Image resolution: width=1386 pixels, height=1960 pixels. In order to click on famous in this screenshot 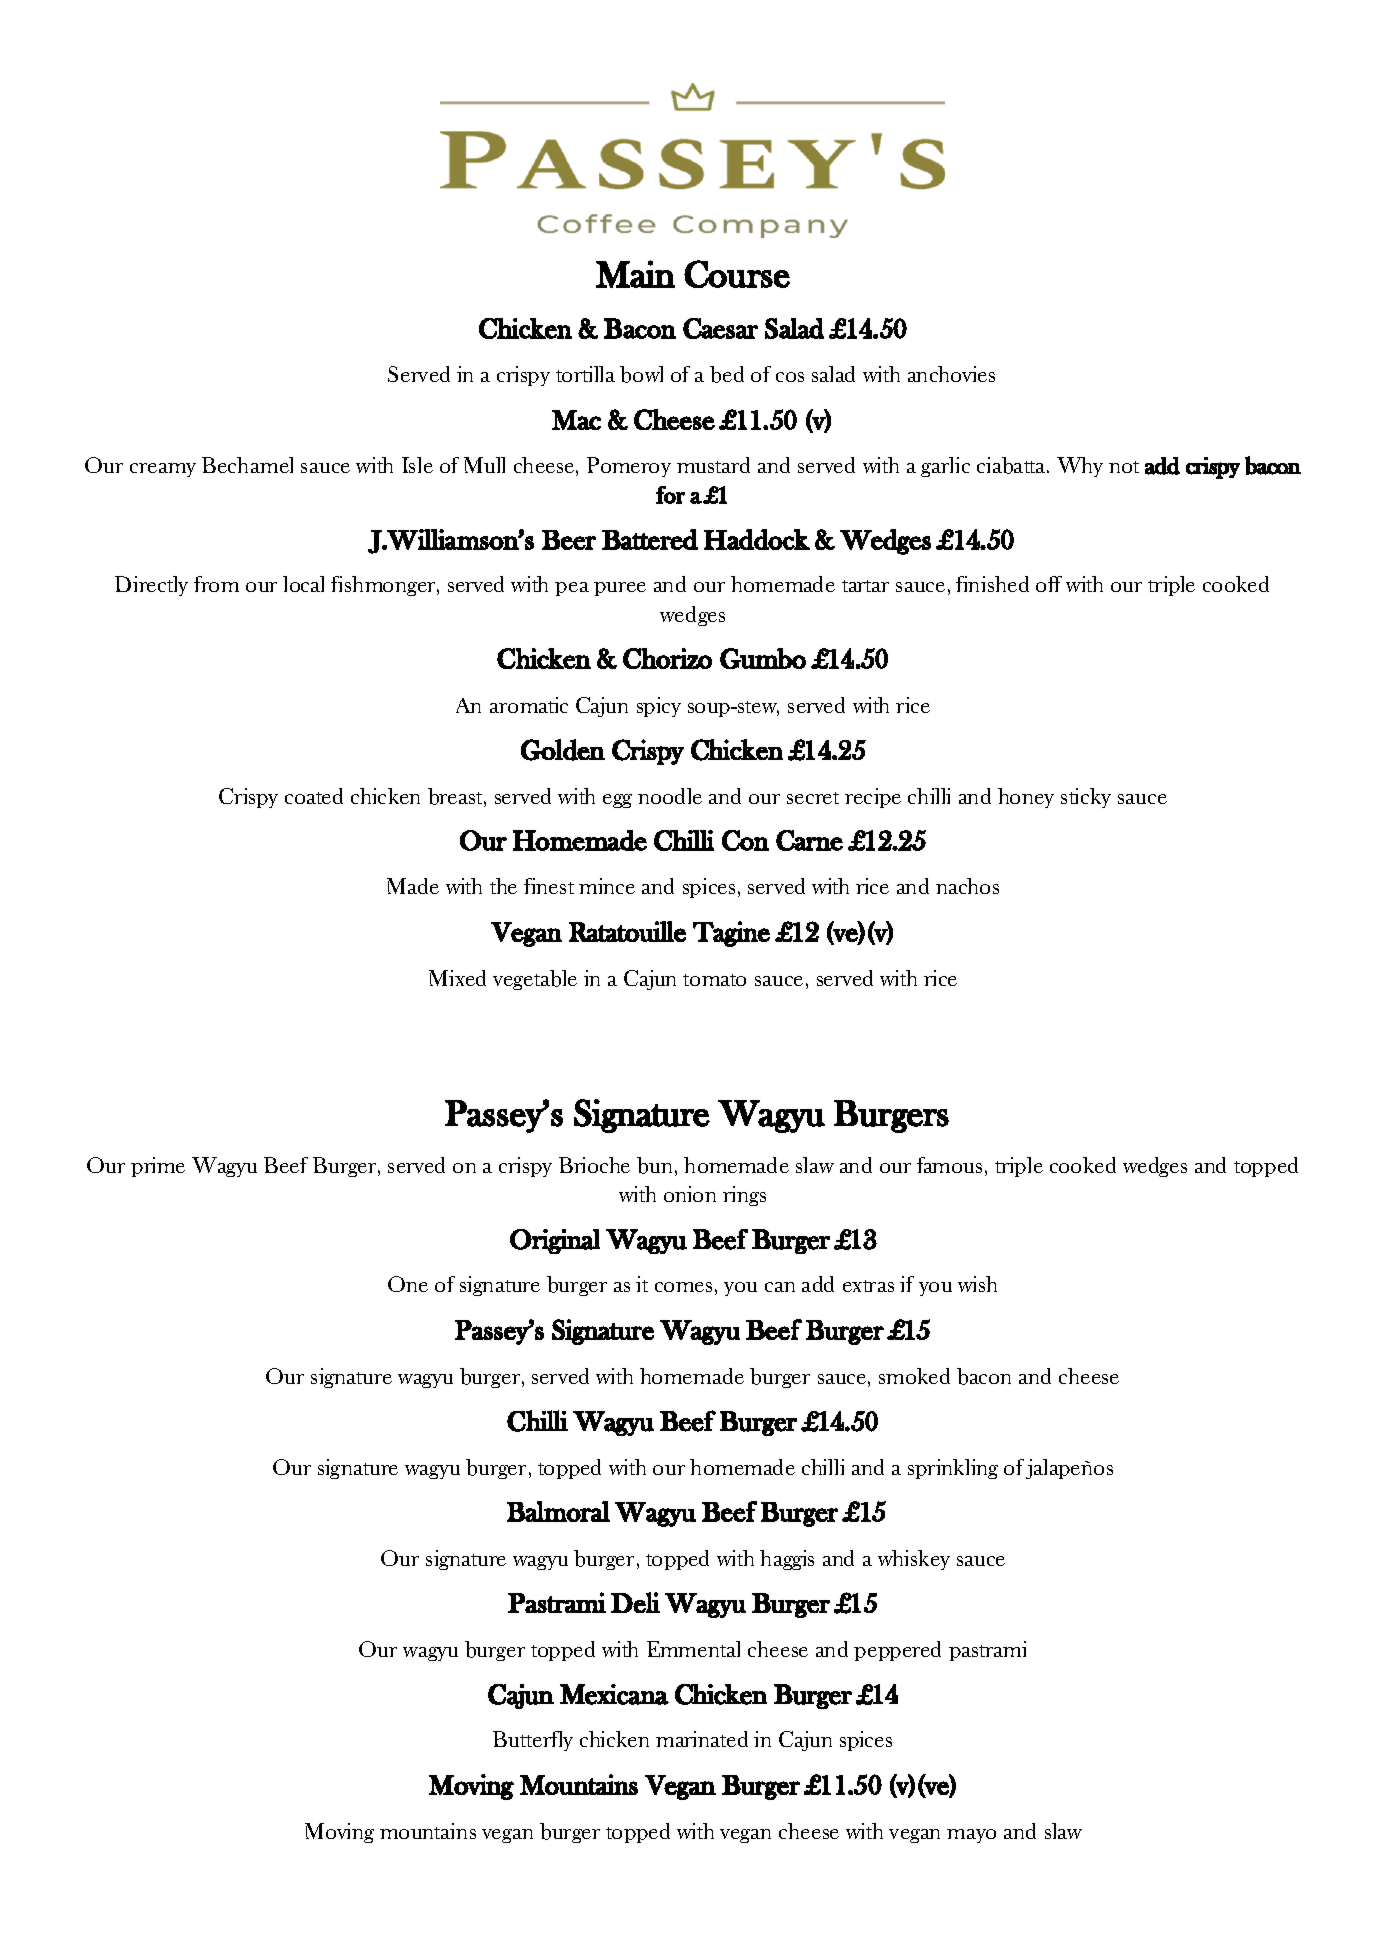, I will do `click(949, 1165)`.
